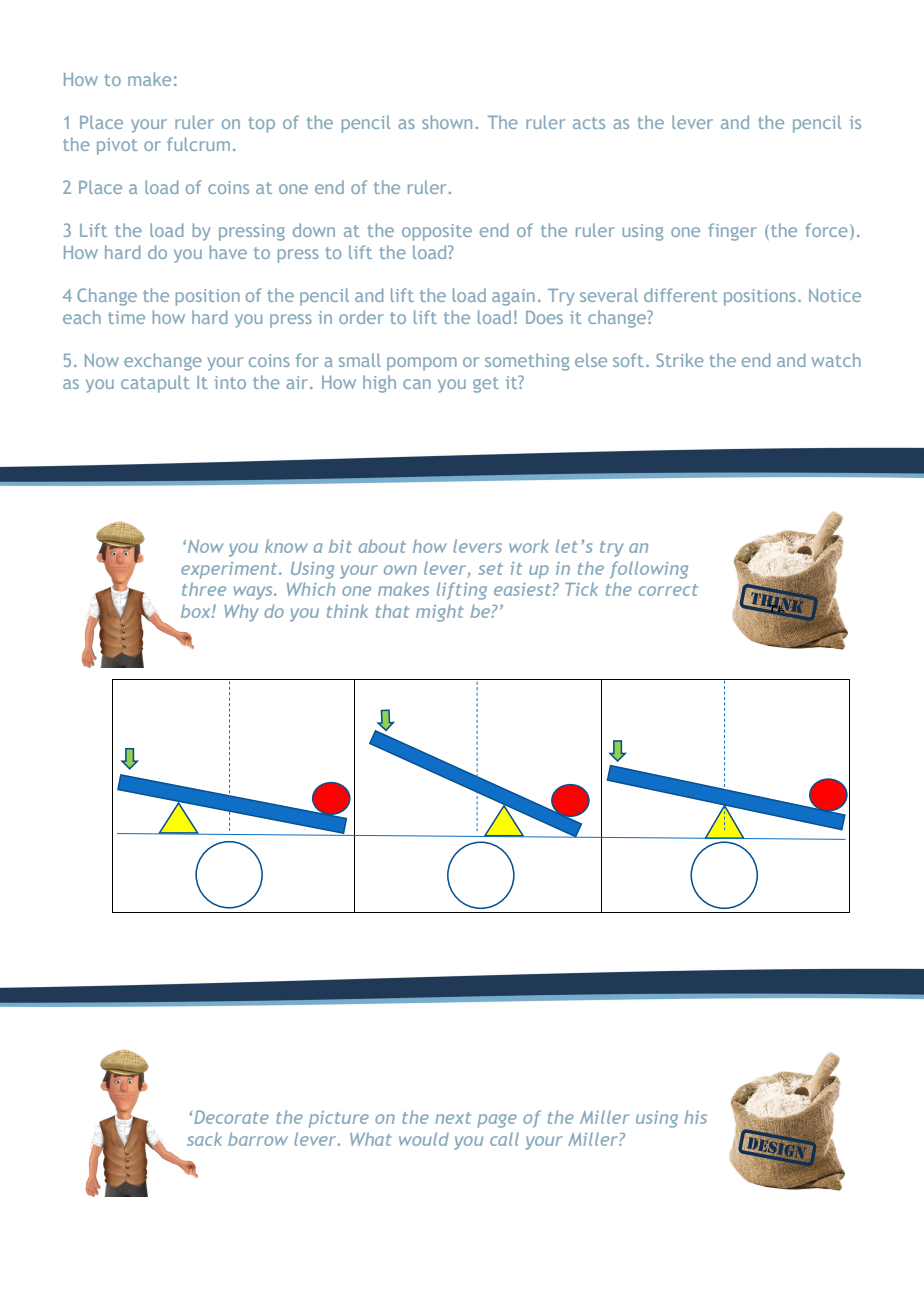 The width and height of the screenshot is (924, 1309). Describe the element at coordinates (486, 385) in the screenshot. I see `get` at that location.
